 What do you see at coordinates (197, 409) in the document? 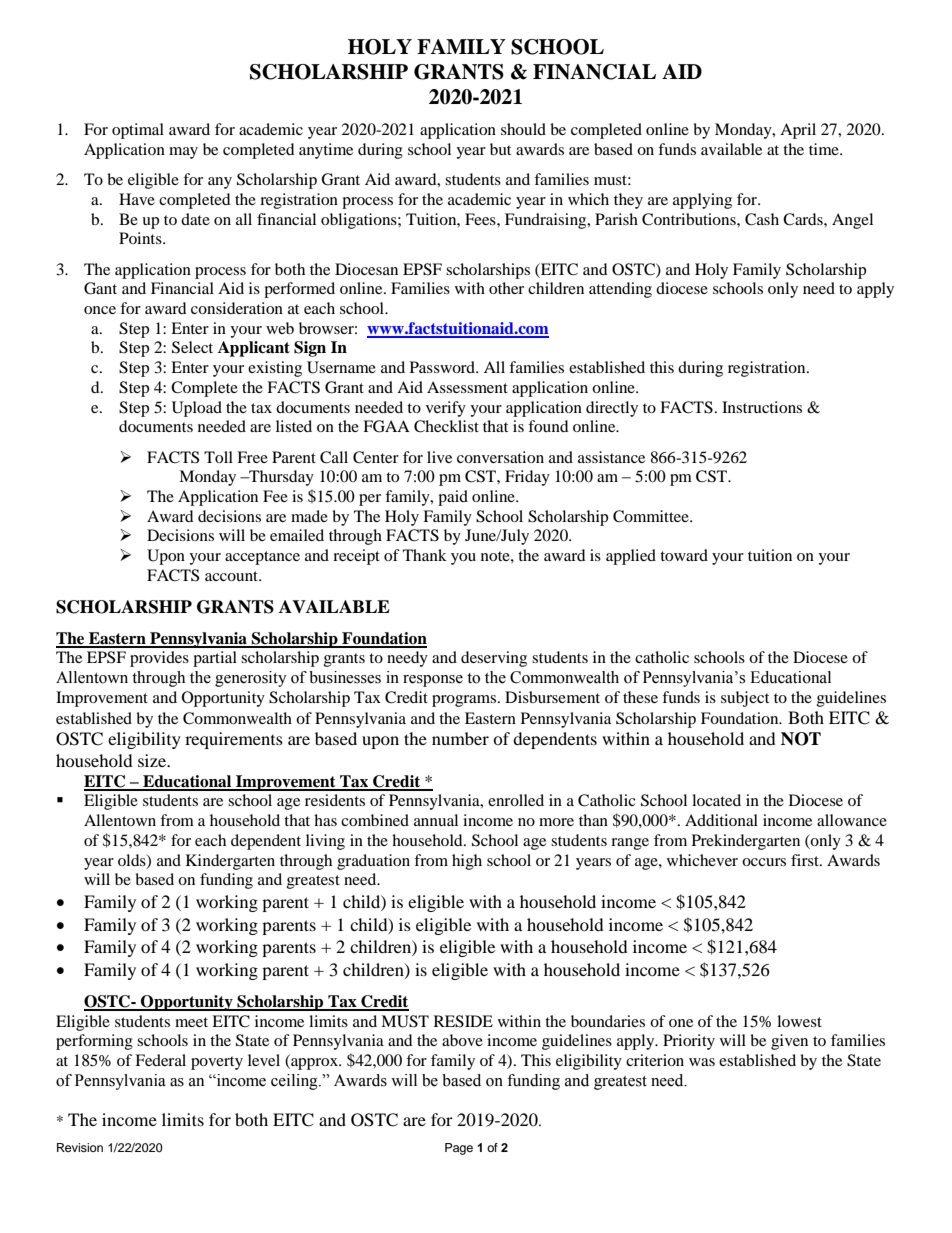
I see `Upload` at bounding box center [197, 409].
